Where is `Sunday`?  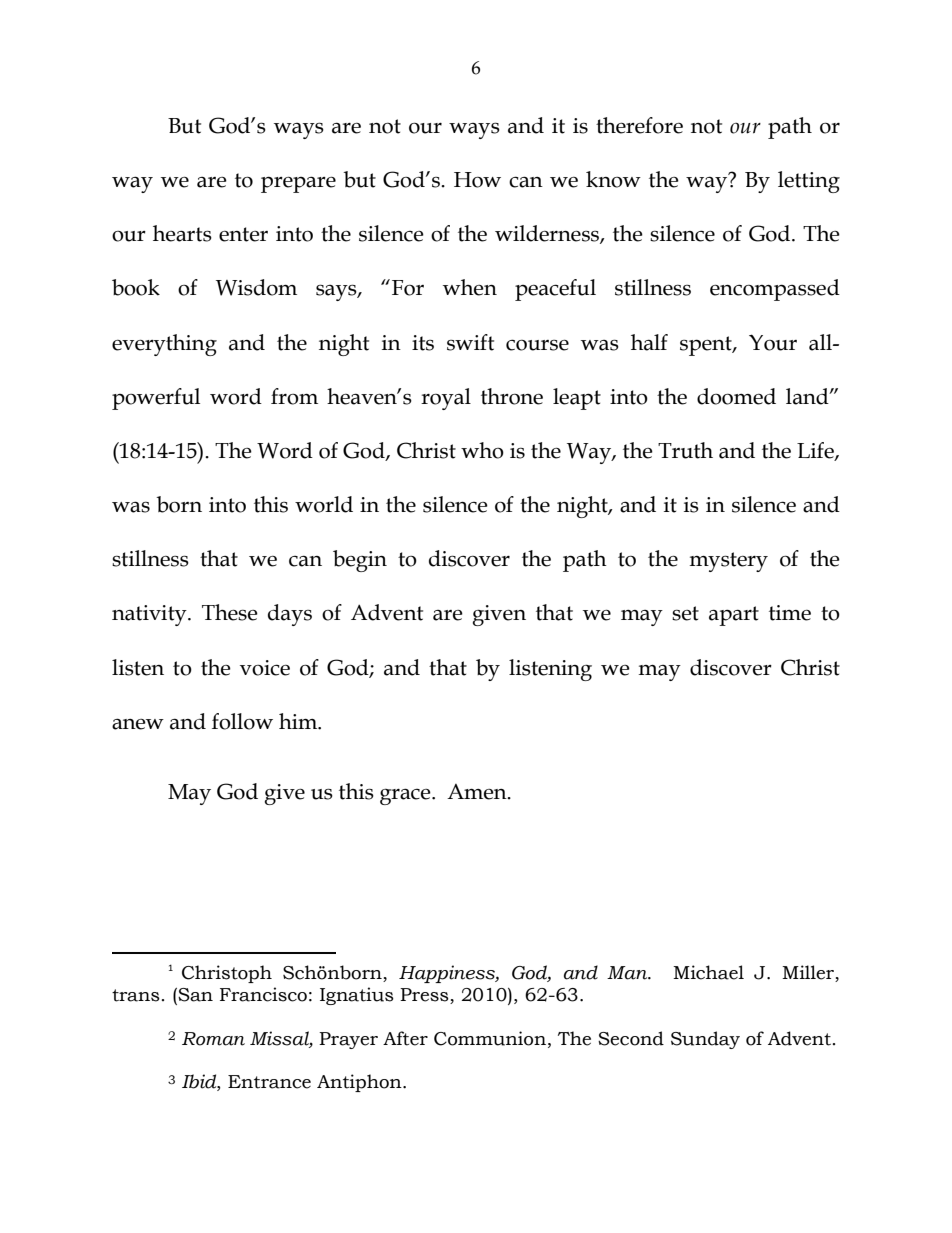 Sunday is located at coordinates (705, 1040).
